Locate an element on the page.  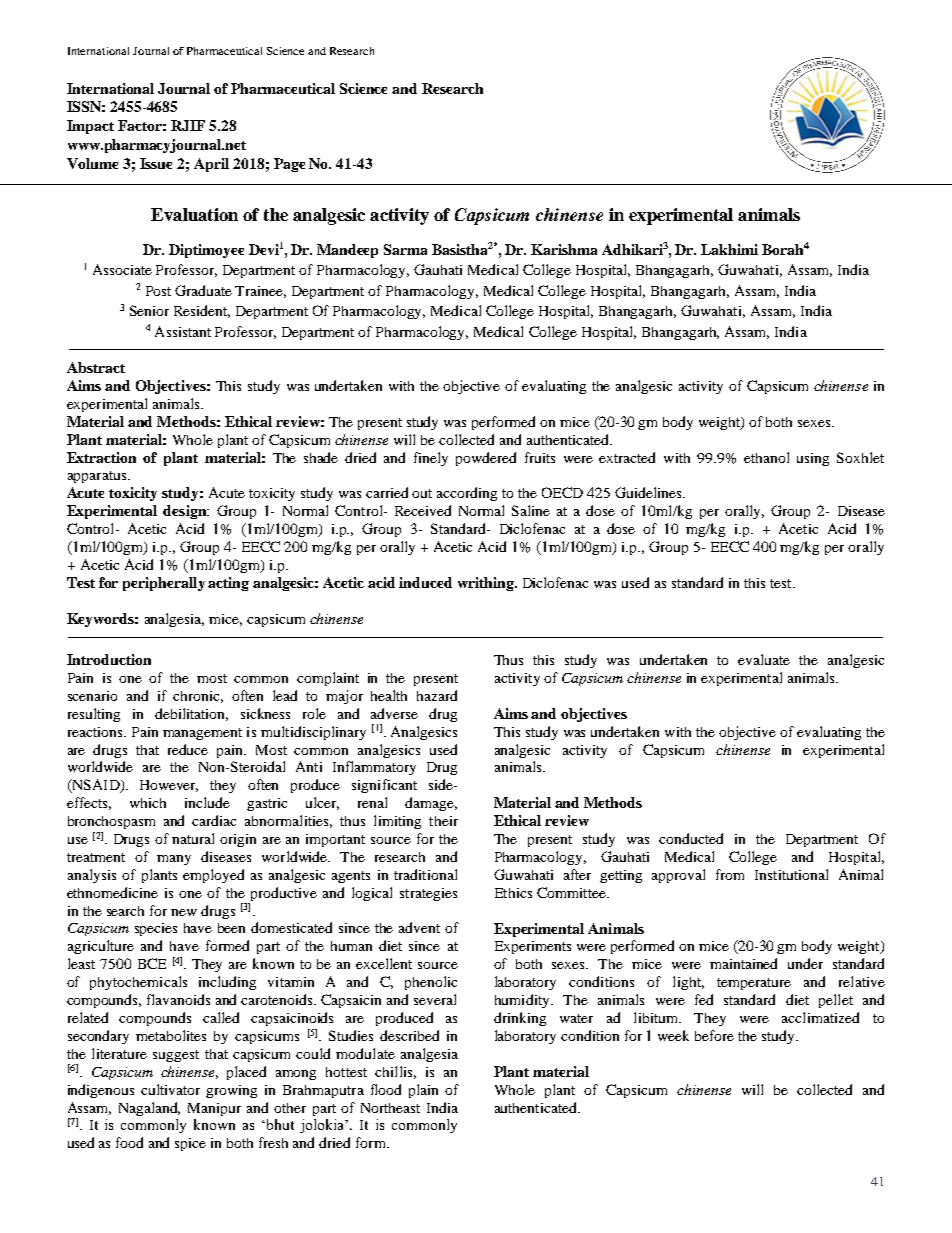
traditional is located at coordinates (425, 874).
